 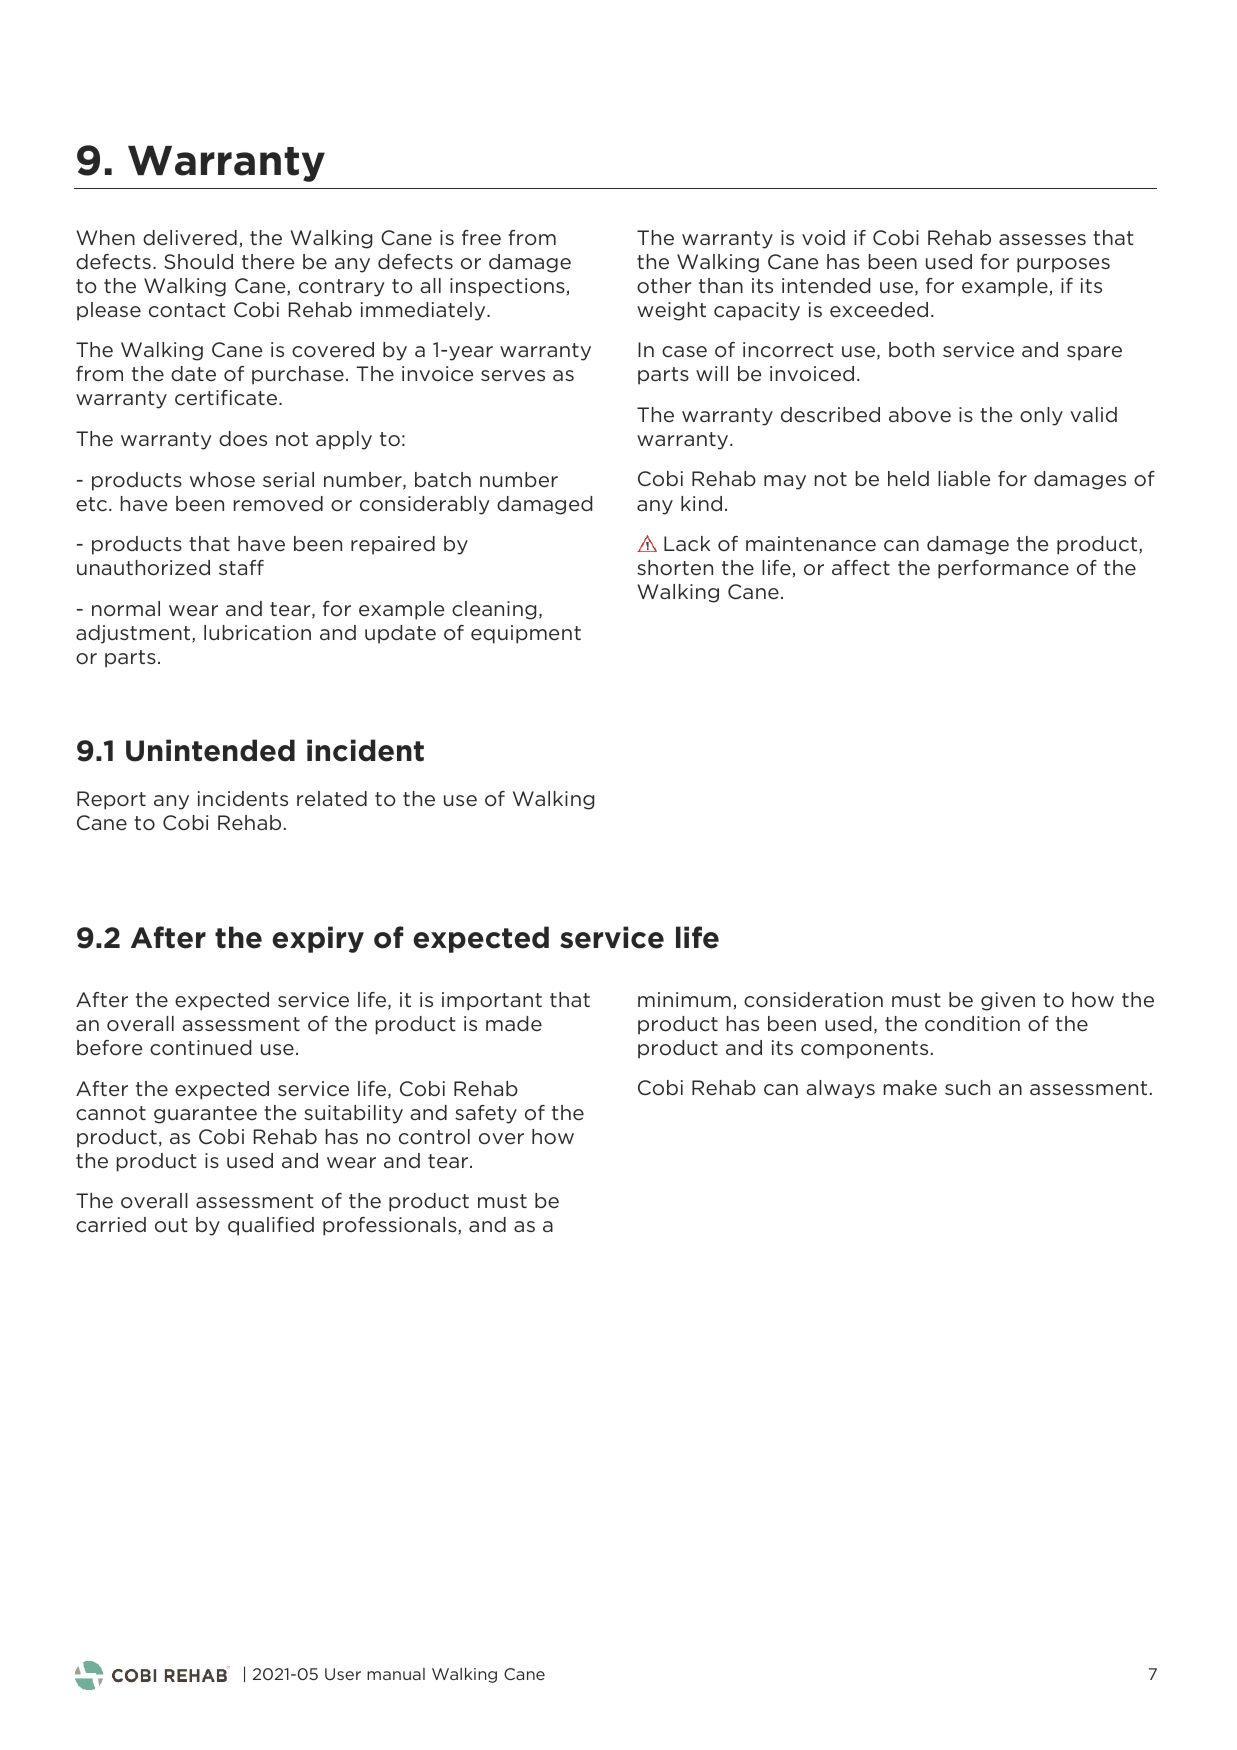 I want to click on equipment, so click(x=526, y=634).
